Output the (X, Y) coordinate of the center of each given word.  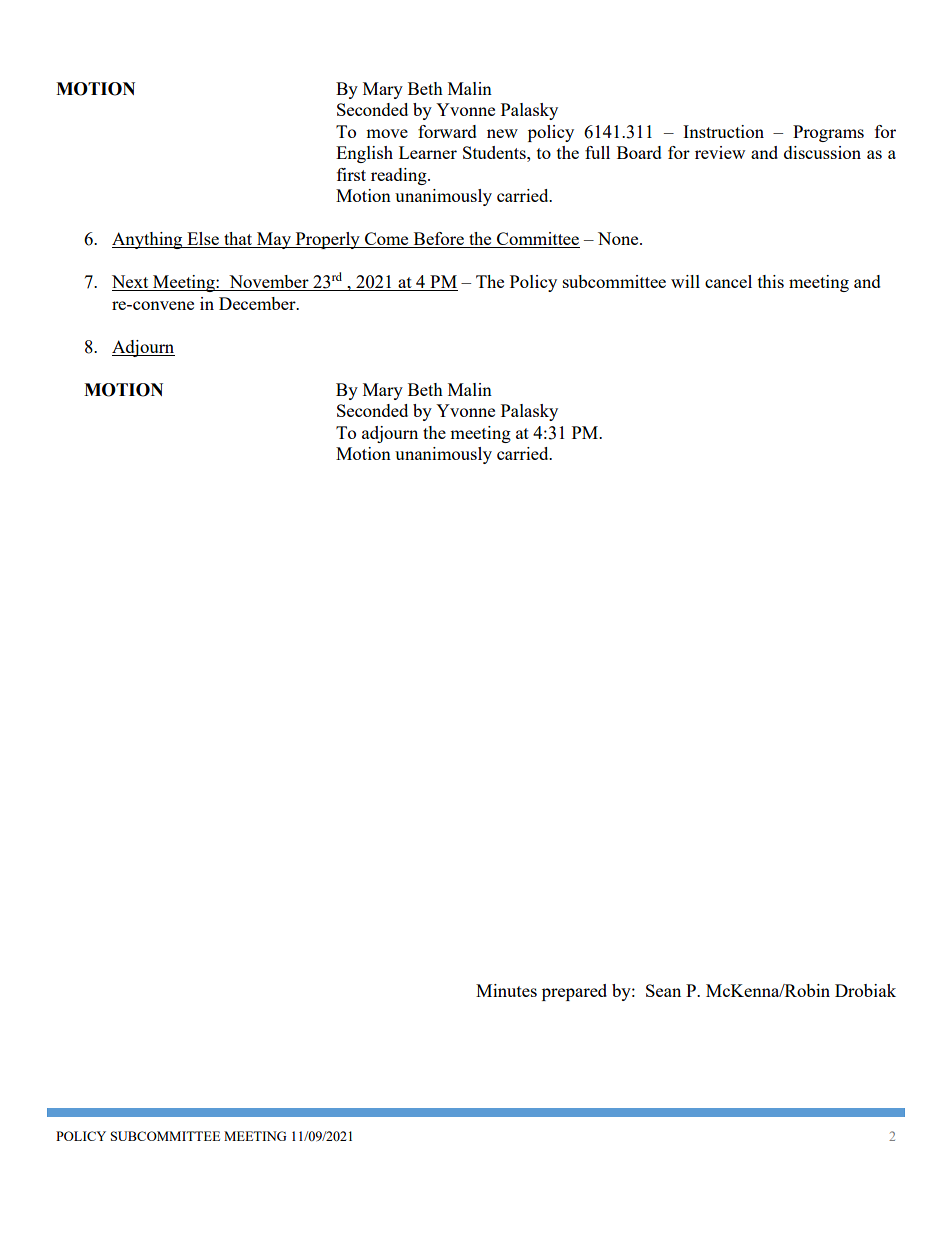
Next (131, 283)
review (720, 152)
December (258, 303)
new (502, 133)
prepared (574, 992)
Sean (663, 990)
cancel (728, 281)
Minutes (506, 990)
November (269, 283)
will (685, 281)
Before (438, 240)
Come (387, 240)
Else (203, 240)
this (771, 281)
